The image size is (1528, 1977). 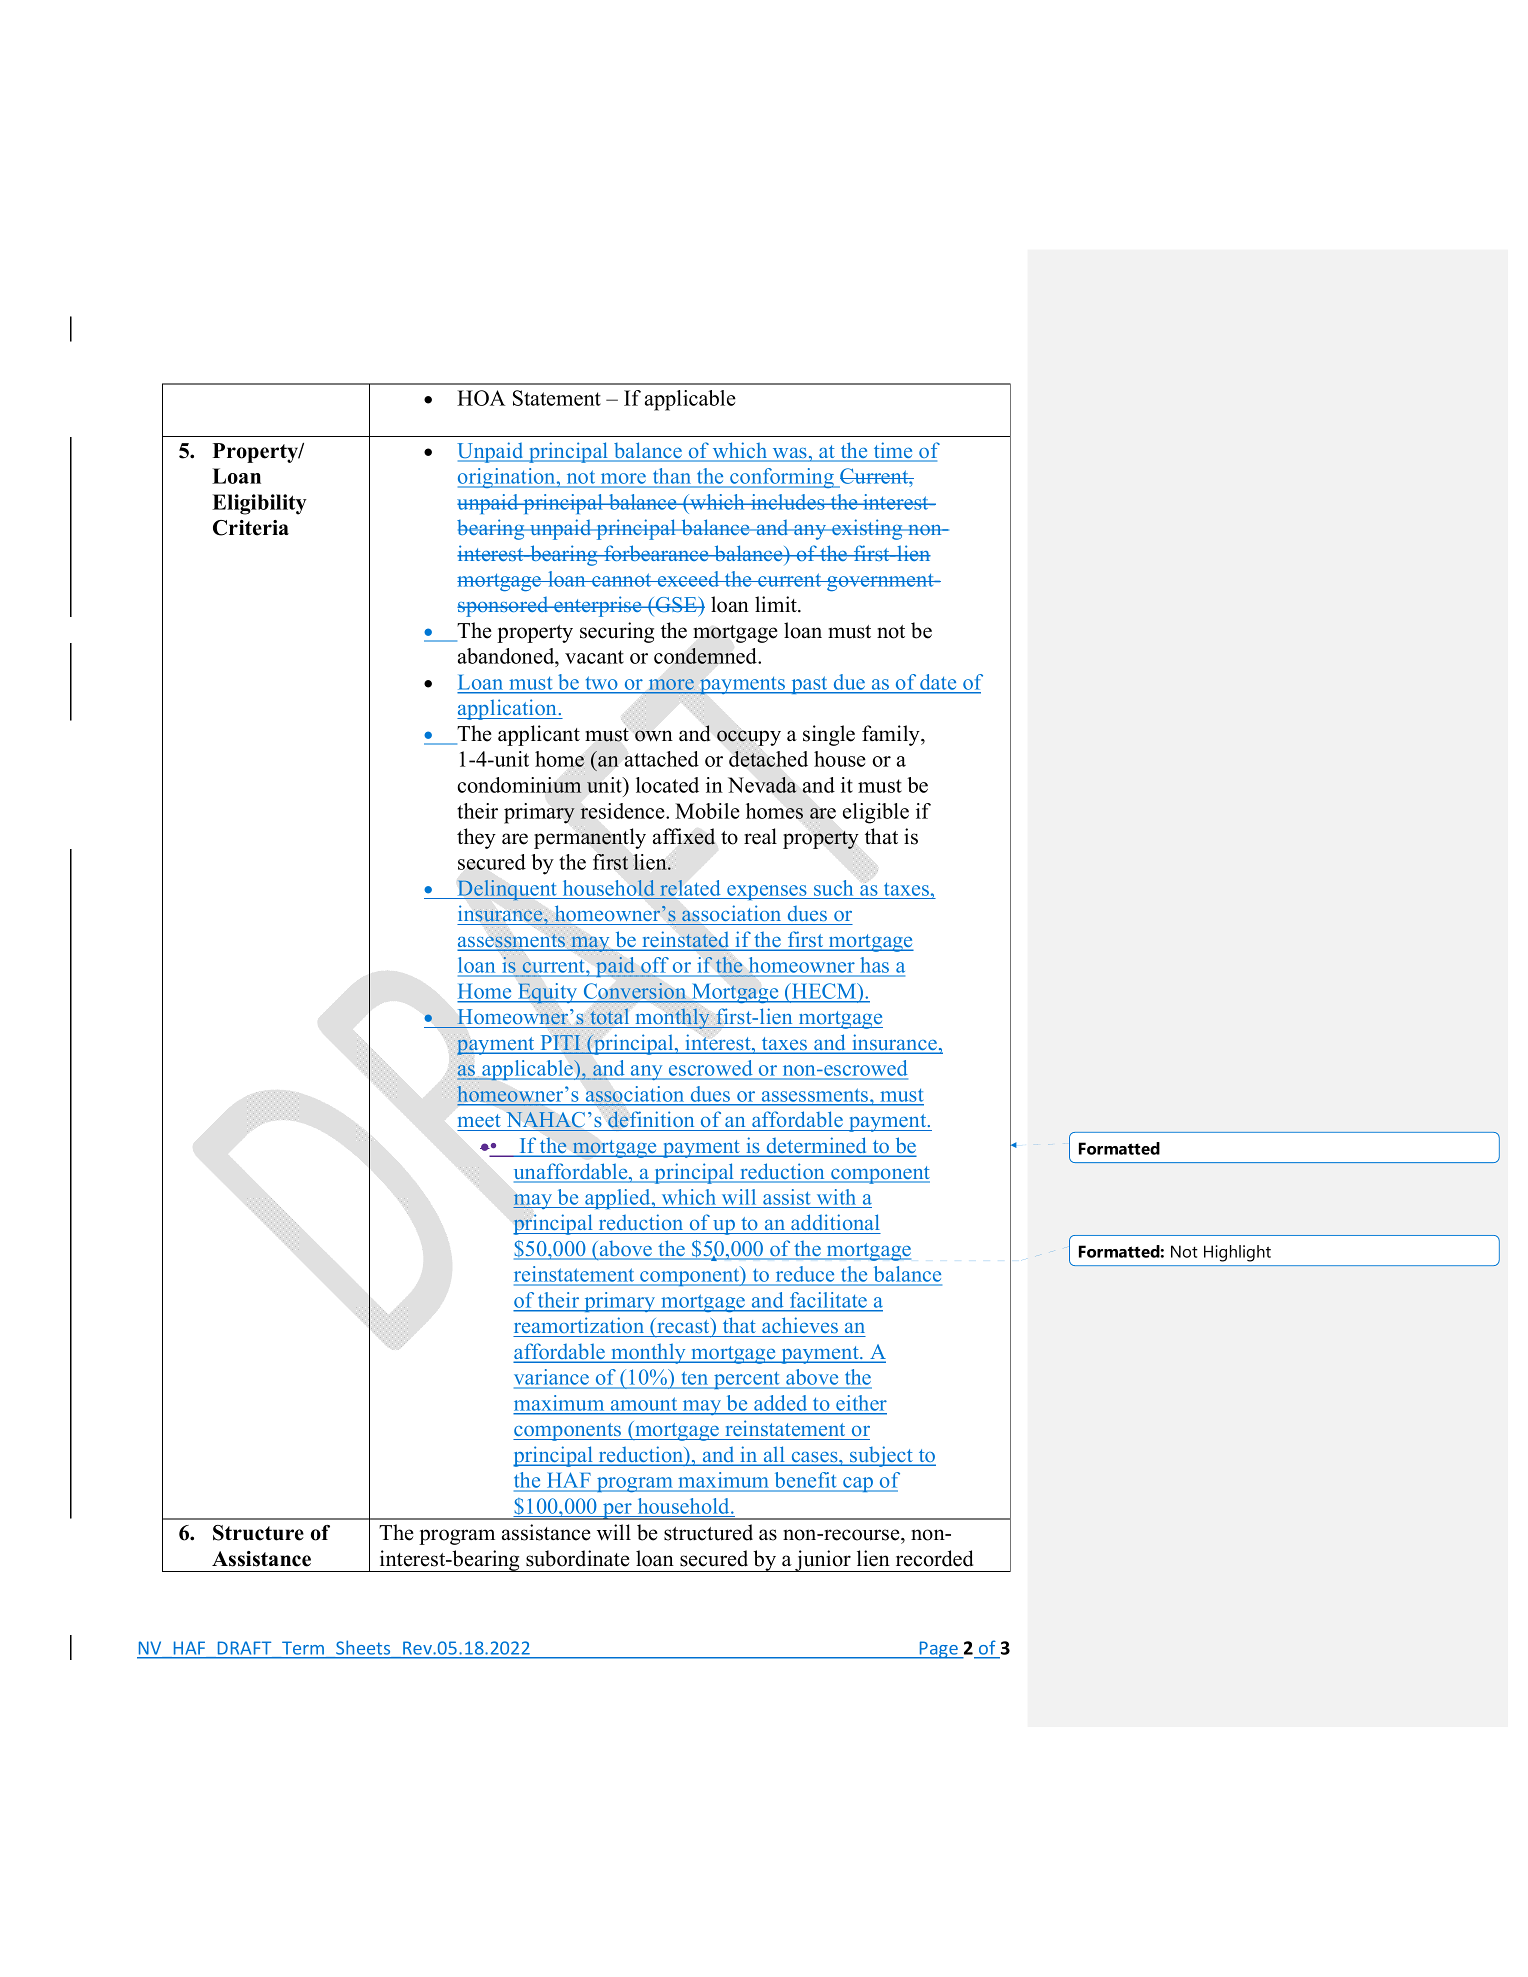 What do you see at coordinates (655, 966) in the document?
I see `off` at bounding box center [655, 966].
